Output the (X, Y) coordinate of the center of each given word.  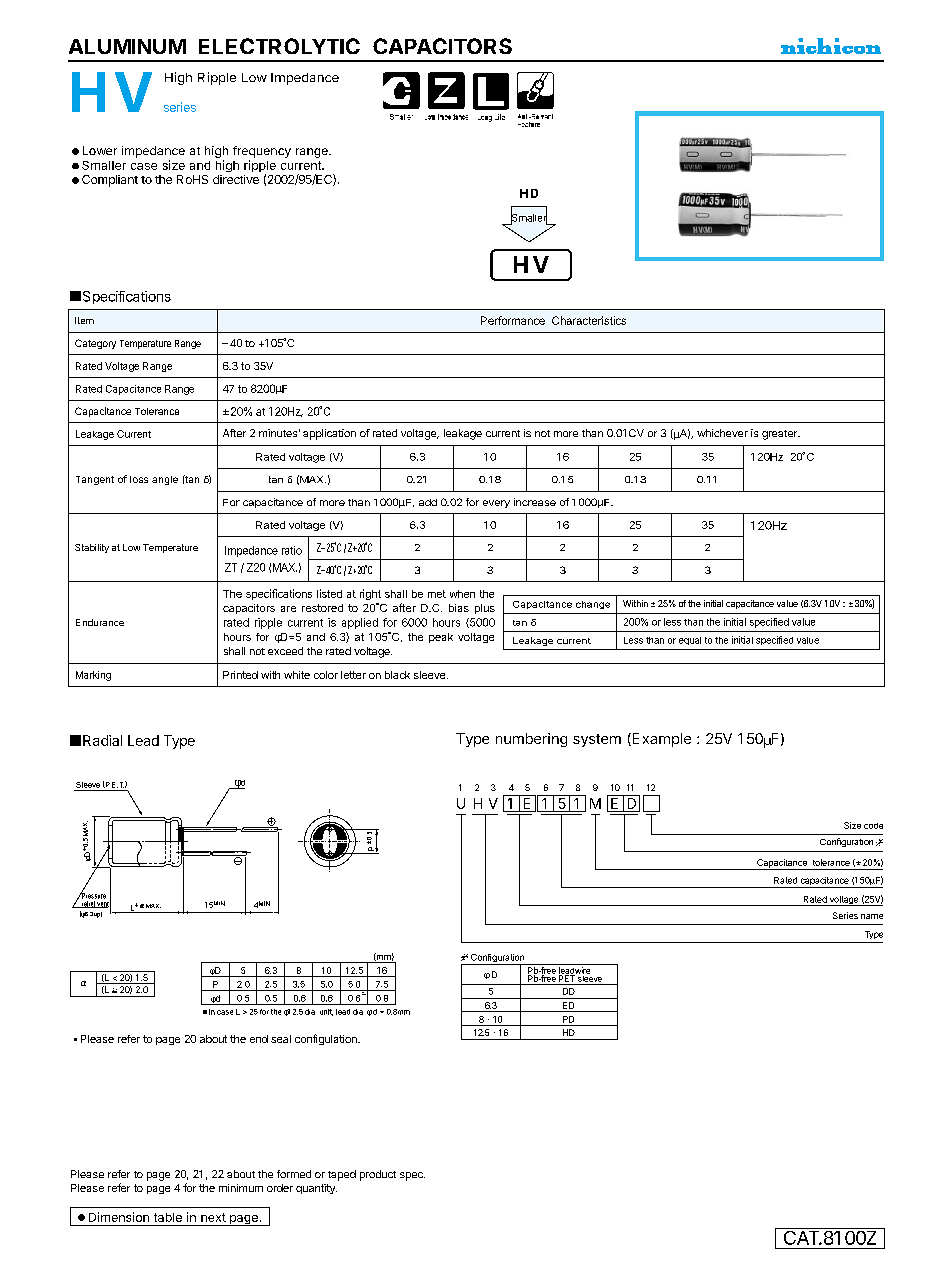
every (496, 504)
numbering (531, 740)
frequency (262, 152)
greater (781, 435)
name (872, 916)
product (378, 1175)
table (168, 1217)
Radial (102, 740)
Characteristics (589, 320)
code (873, 826)
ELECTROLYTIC (279, 46)
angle (165, 480)
